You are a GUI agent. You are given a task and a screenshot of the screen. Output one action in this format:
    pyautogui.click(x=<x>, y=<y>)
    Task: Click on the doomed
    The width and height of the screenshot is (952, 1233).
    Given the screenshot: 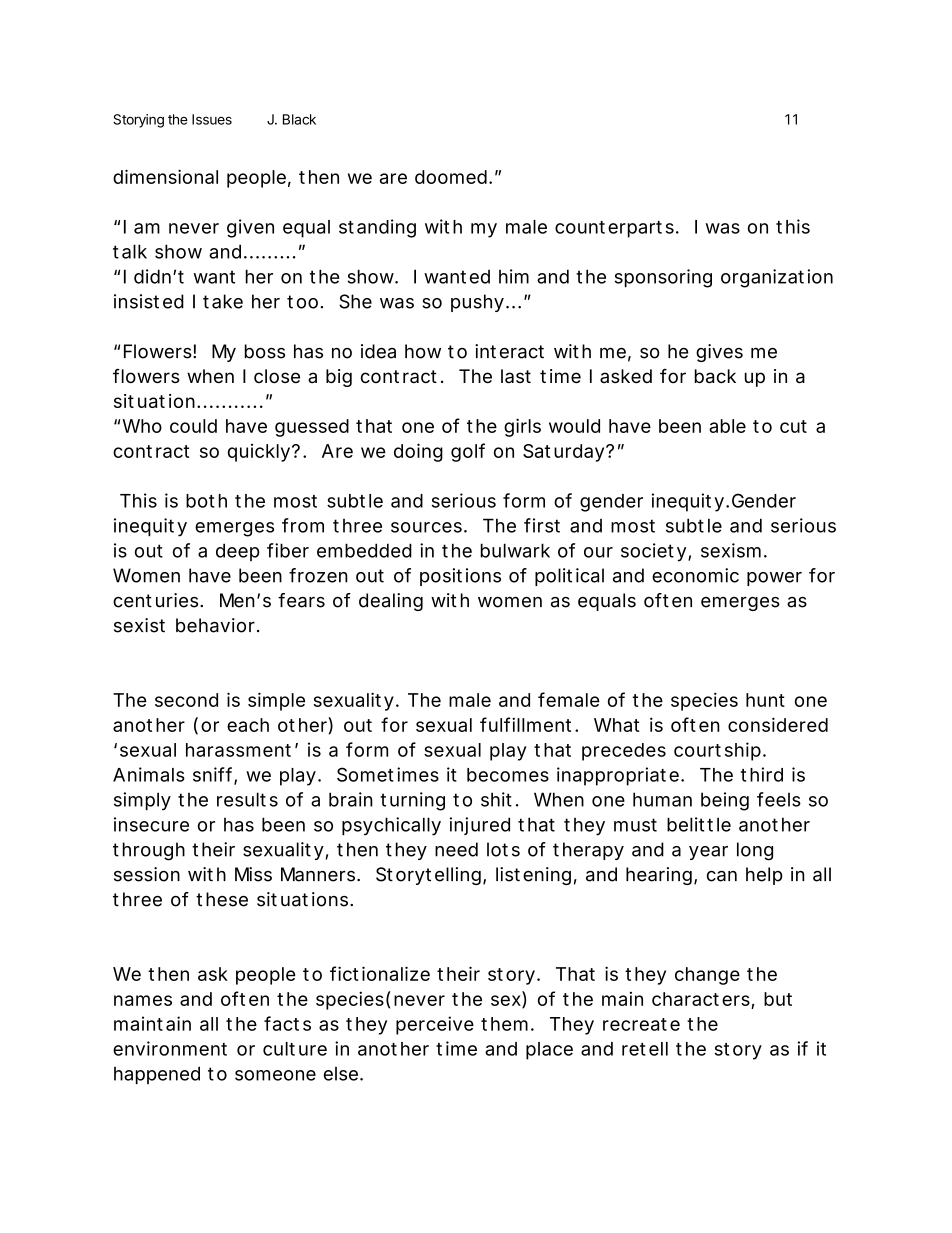 What is the action you would take?
    pyautogui.click(x=451, y=177)
